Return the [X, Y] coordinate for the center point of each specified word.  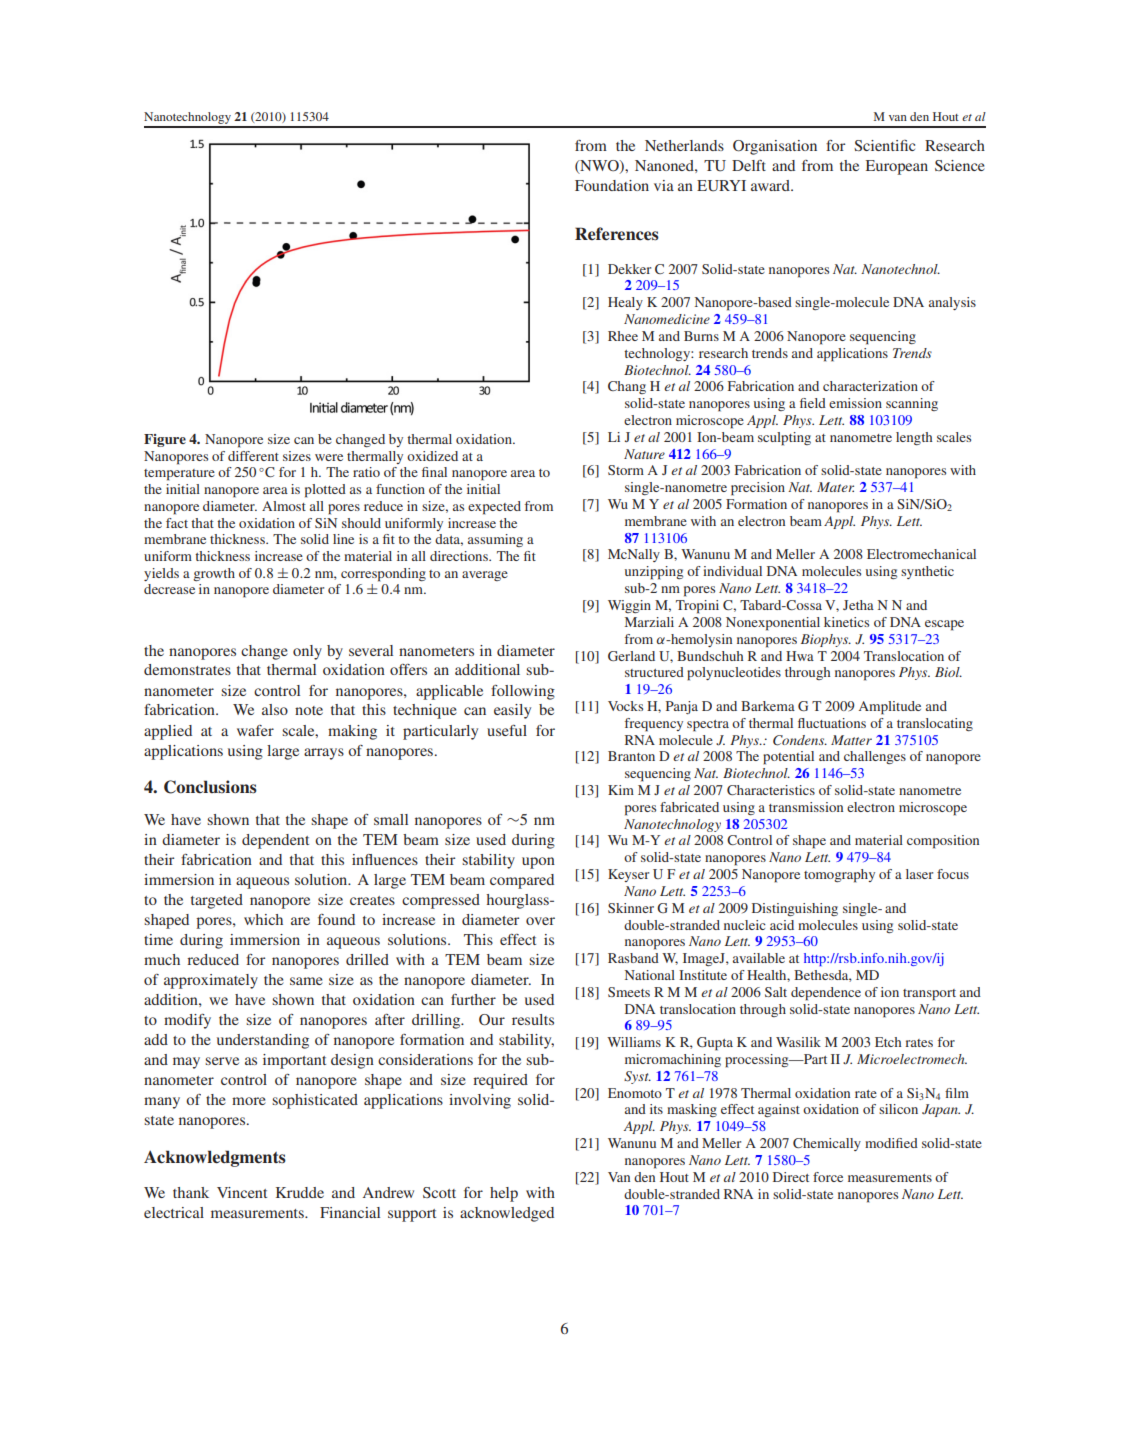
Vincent [242, 1192]
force [828, 1177]
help [504, 1194]
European [897, 167]
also [275, 709]
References [617, 234]
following [523, 692]
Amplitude [890, 708]
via [664, 185]
